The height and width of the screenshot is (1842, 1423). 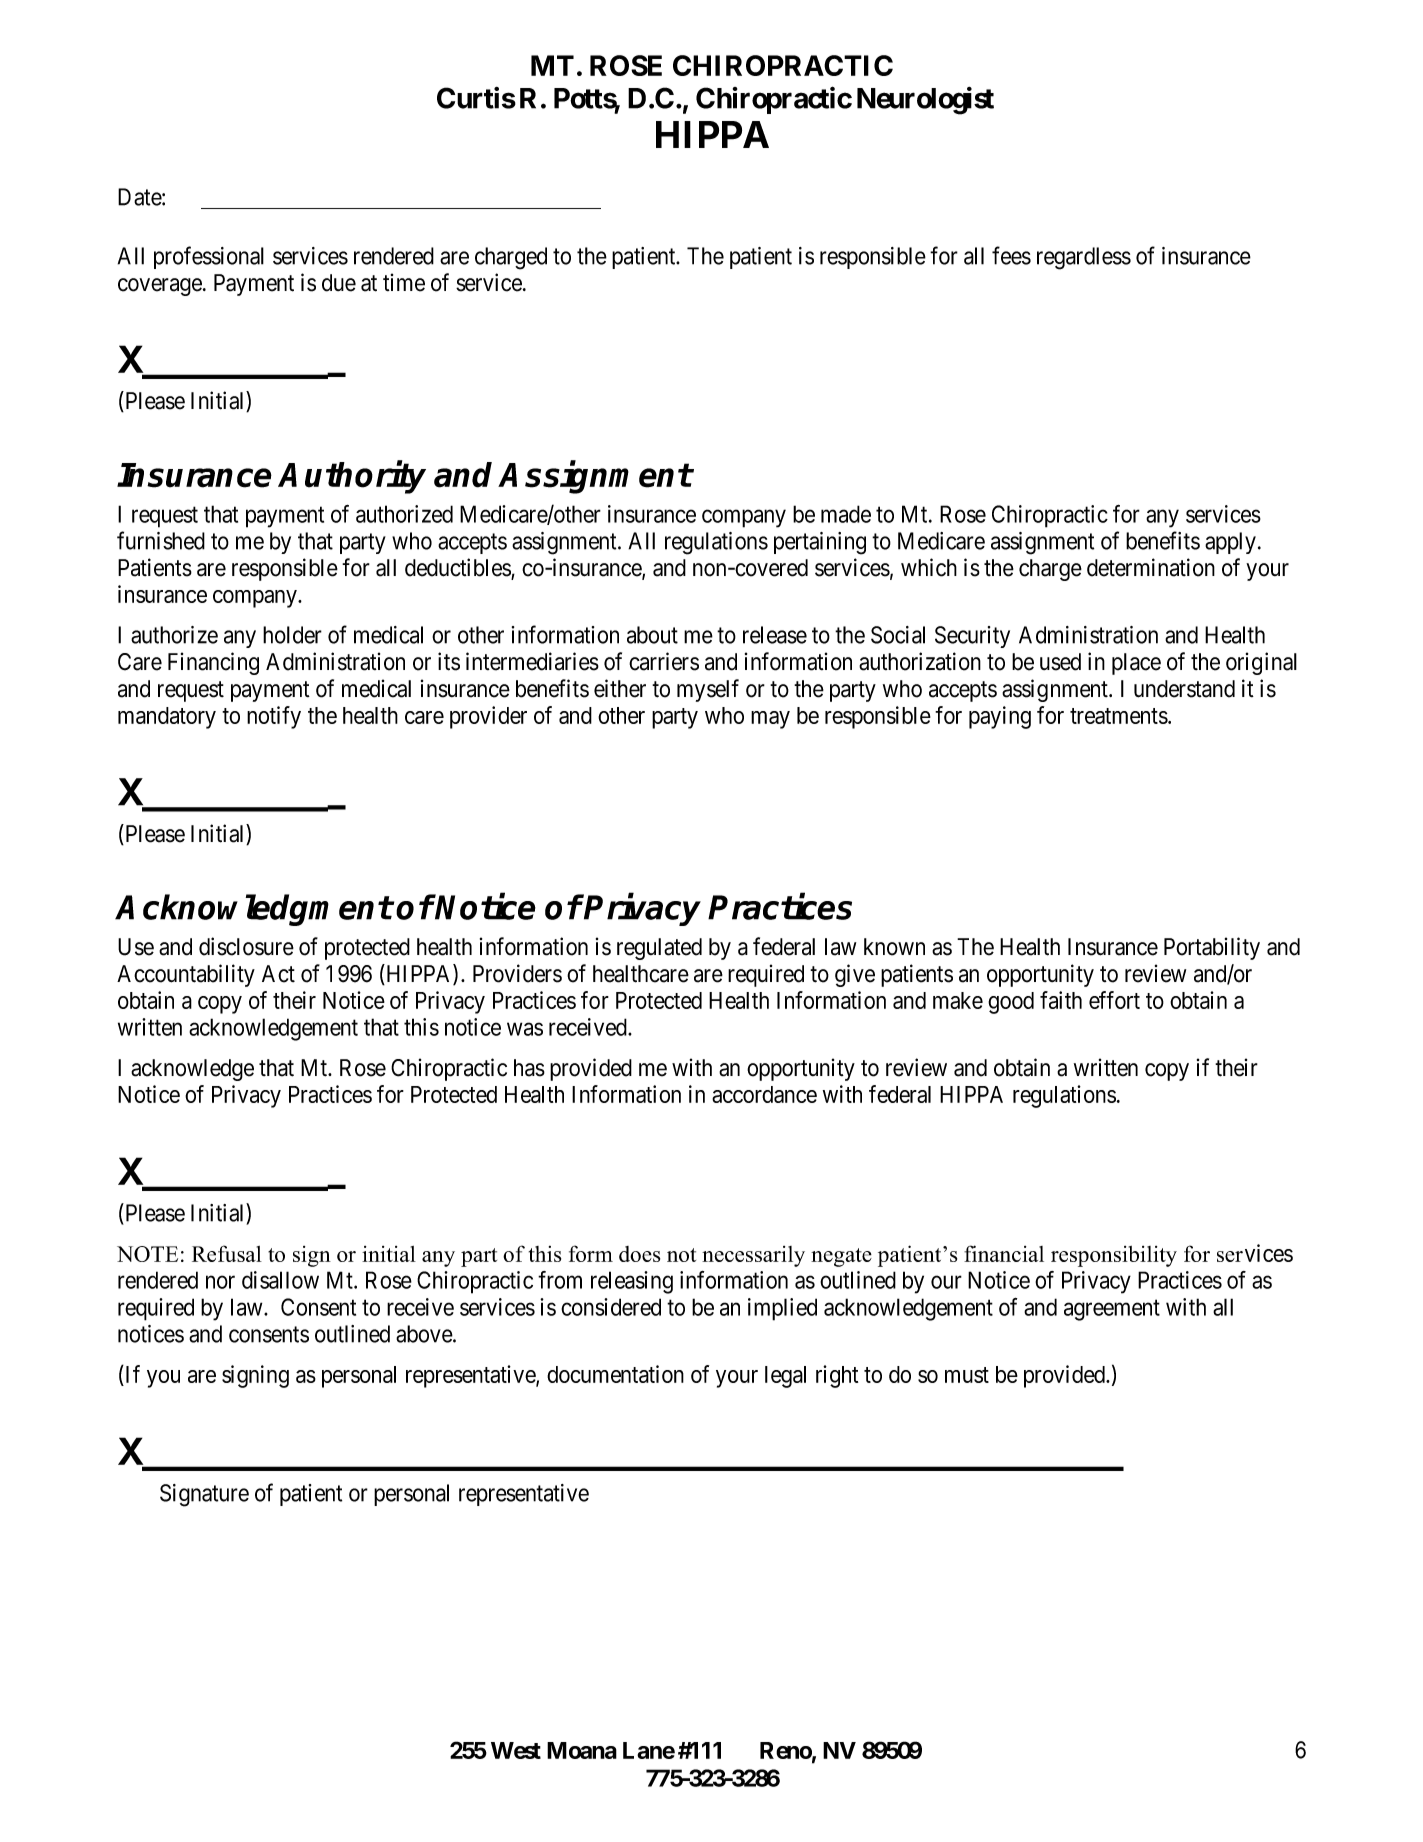 I want to click on agreement, so click(x=1112, y=1310).
